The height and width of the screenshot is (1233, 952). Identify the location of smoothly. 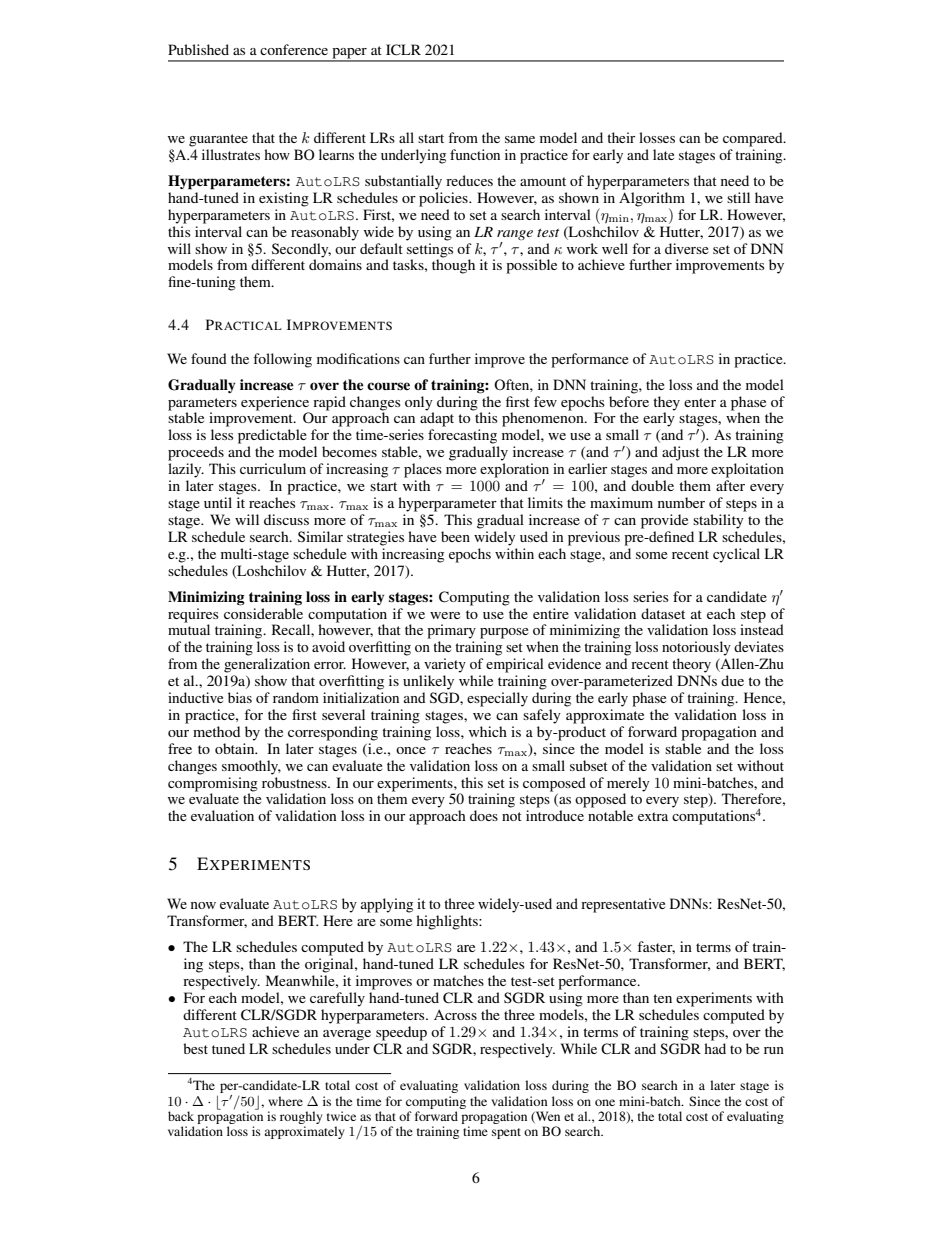
(251, 767).
